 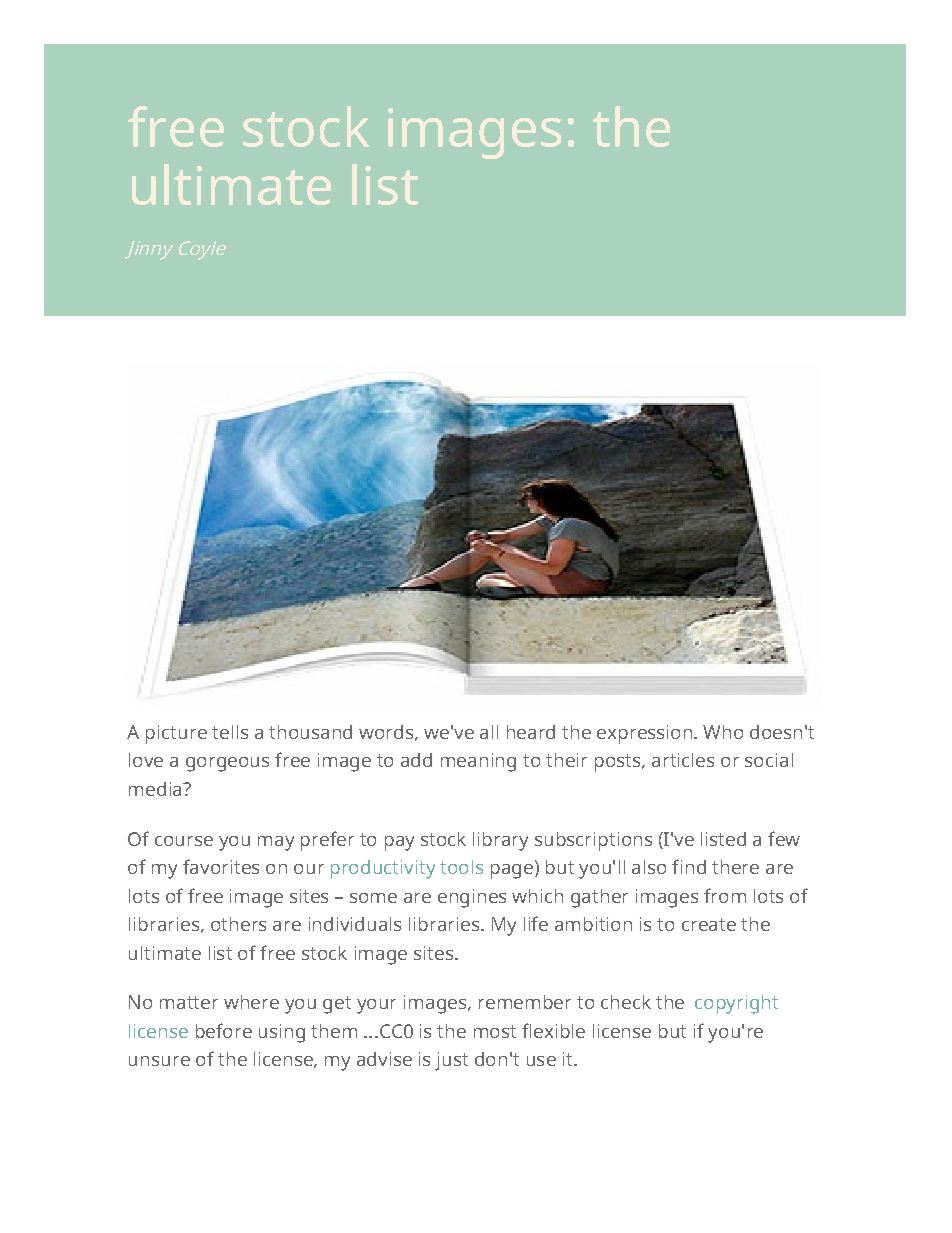 I want to click on engines, so click(x=472, y=898).
